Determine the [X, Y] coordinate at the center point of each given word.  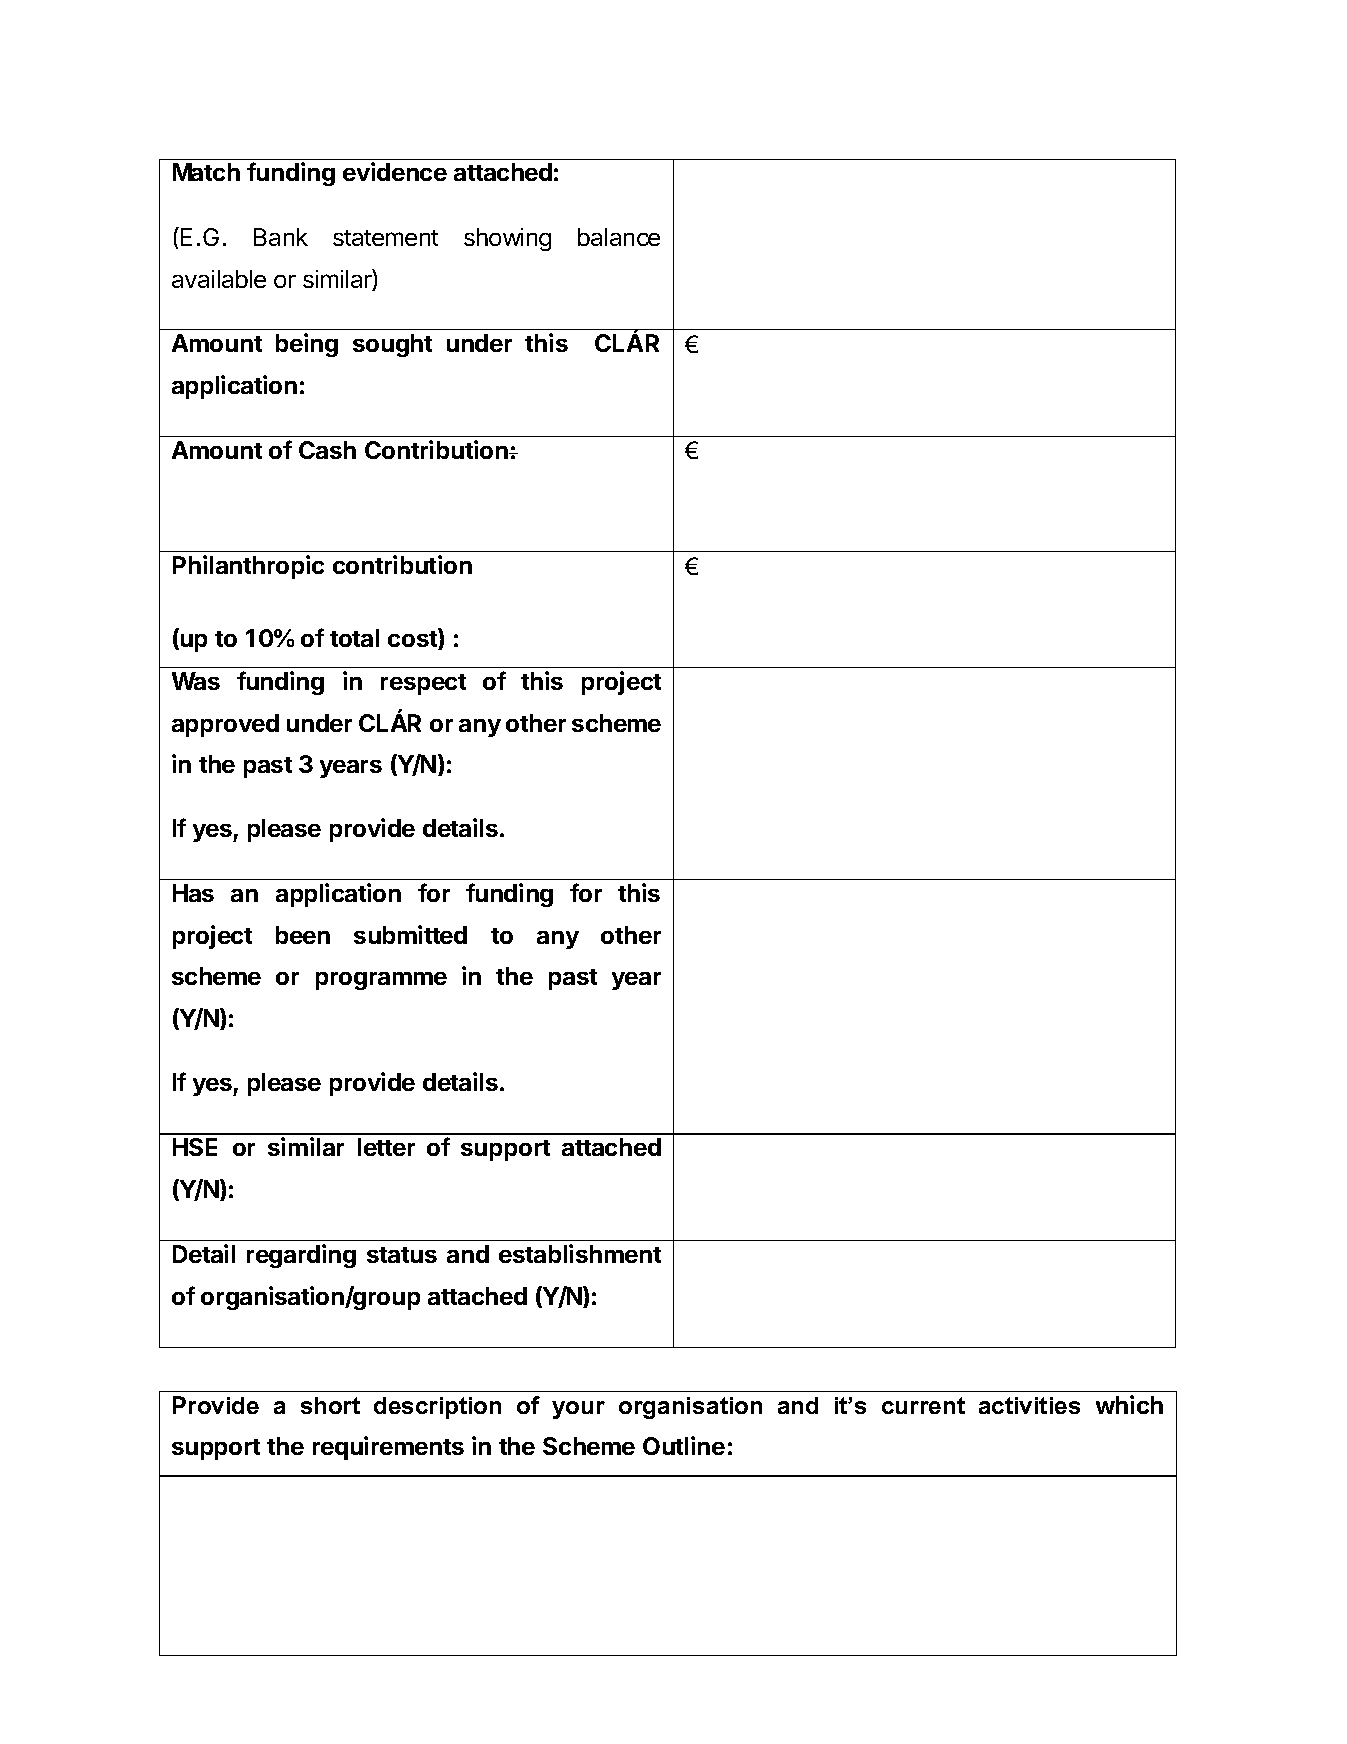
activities [1029, 1405]
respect [423, 684]
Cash [327, 450]
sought [392, 345]
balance [619, 237]
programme [381, 981]
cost [413, 639]
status [402, 1255]
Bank [281, 237]
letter [386, 1147]
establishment [580, 1253]
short [330, 1405]
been [303, 935]
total [354, 638]
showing [507, 239]
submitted [410, 934]
